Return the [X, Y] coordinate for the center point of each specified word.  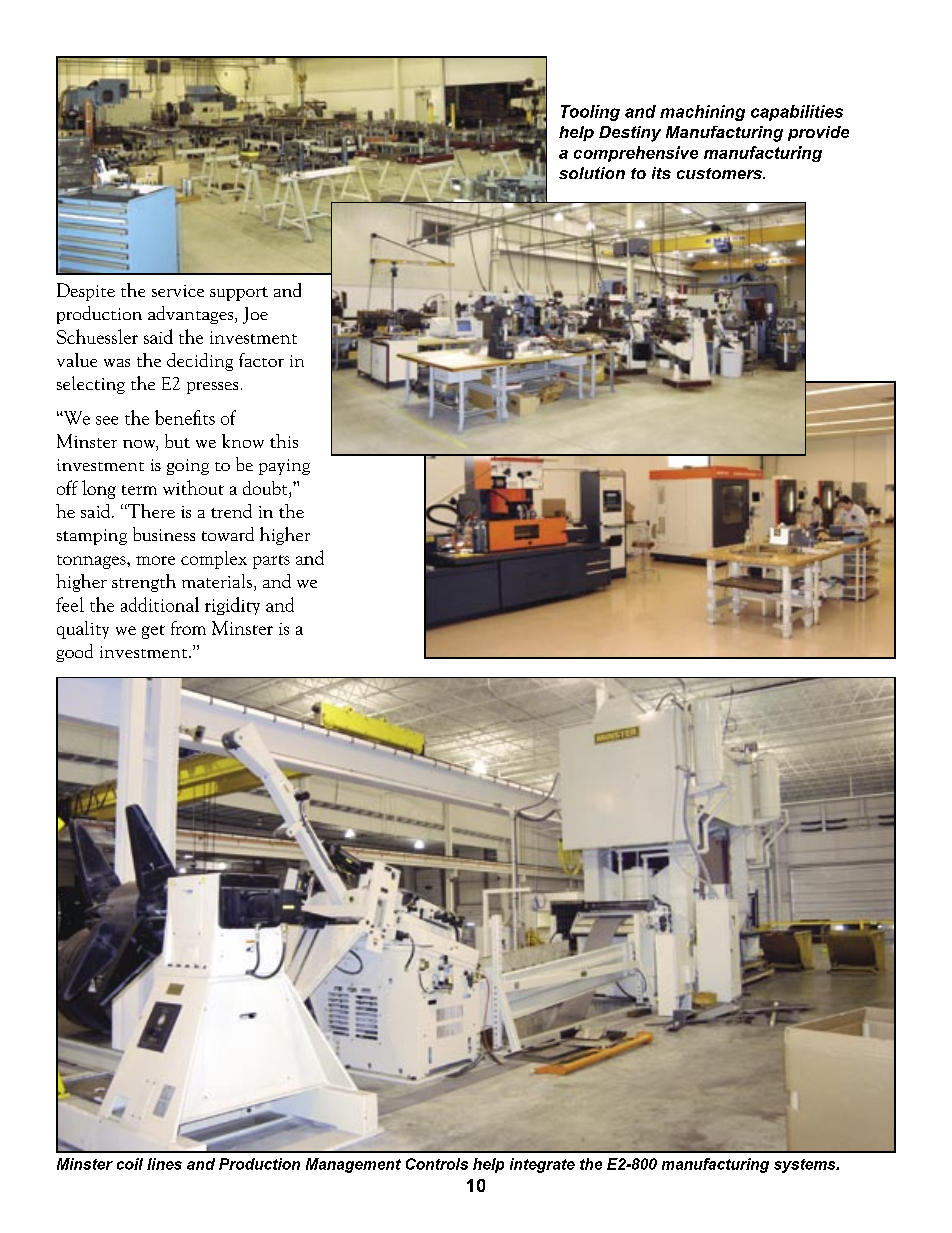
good [74, 653]
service [178, 291]
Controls [437, 1164]
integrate [542, 1165]
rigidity [232, 606]
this [284, 441]
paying [284, 467]
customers [720, 173]
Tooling [590, 113]
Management [353, 1165]
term [139, 490]
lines [164, 1164]
